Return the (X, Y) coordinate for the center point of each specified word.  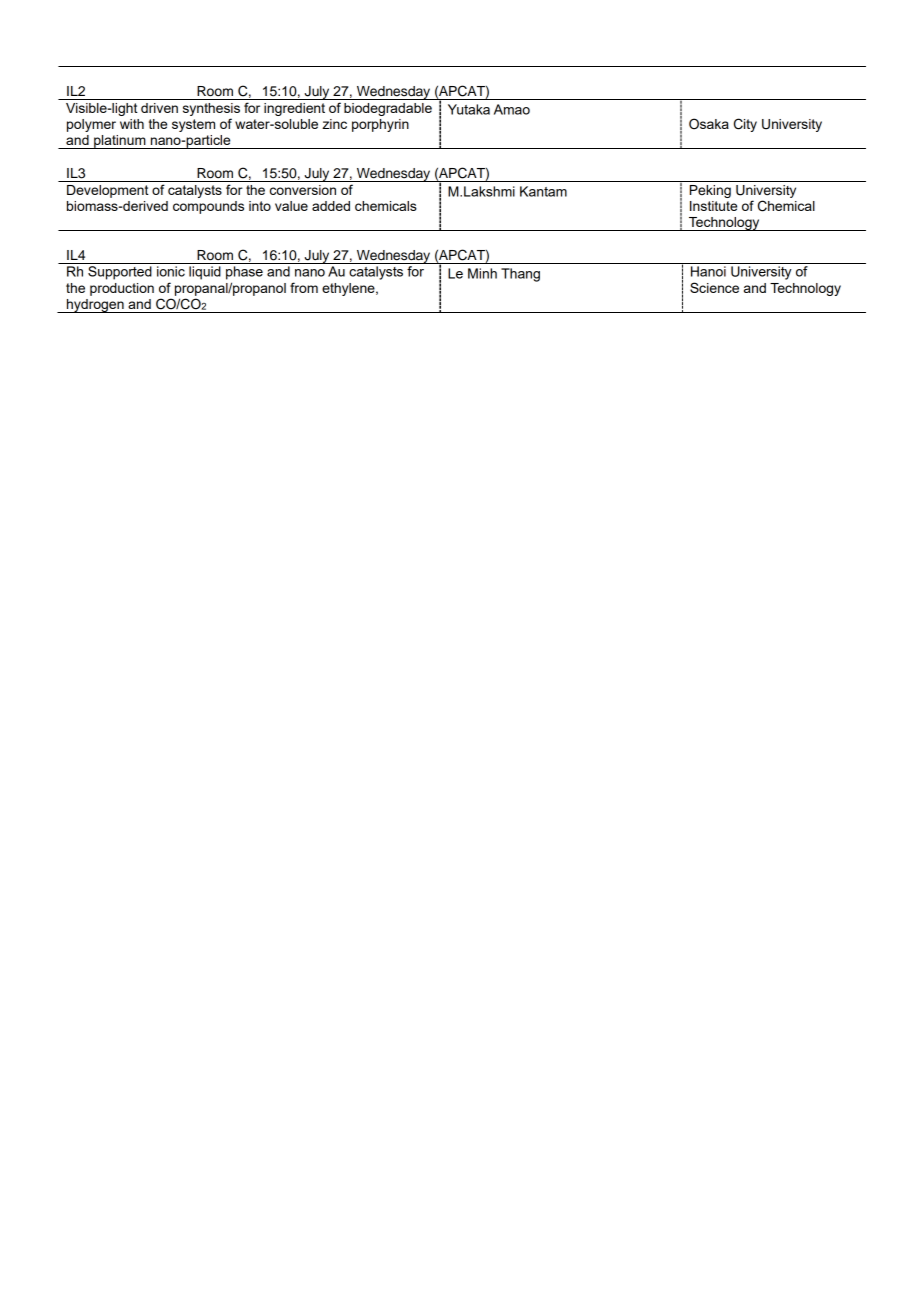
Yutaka (469, 109)
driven (159, 108)
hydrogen (95, 306)
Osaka (709, 124)
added (331, 206)
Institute (713, 206)
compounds (208, 207)
